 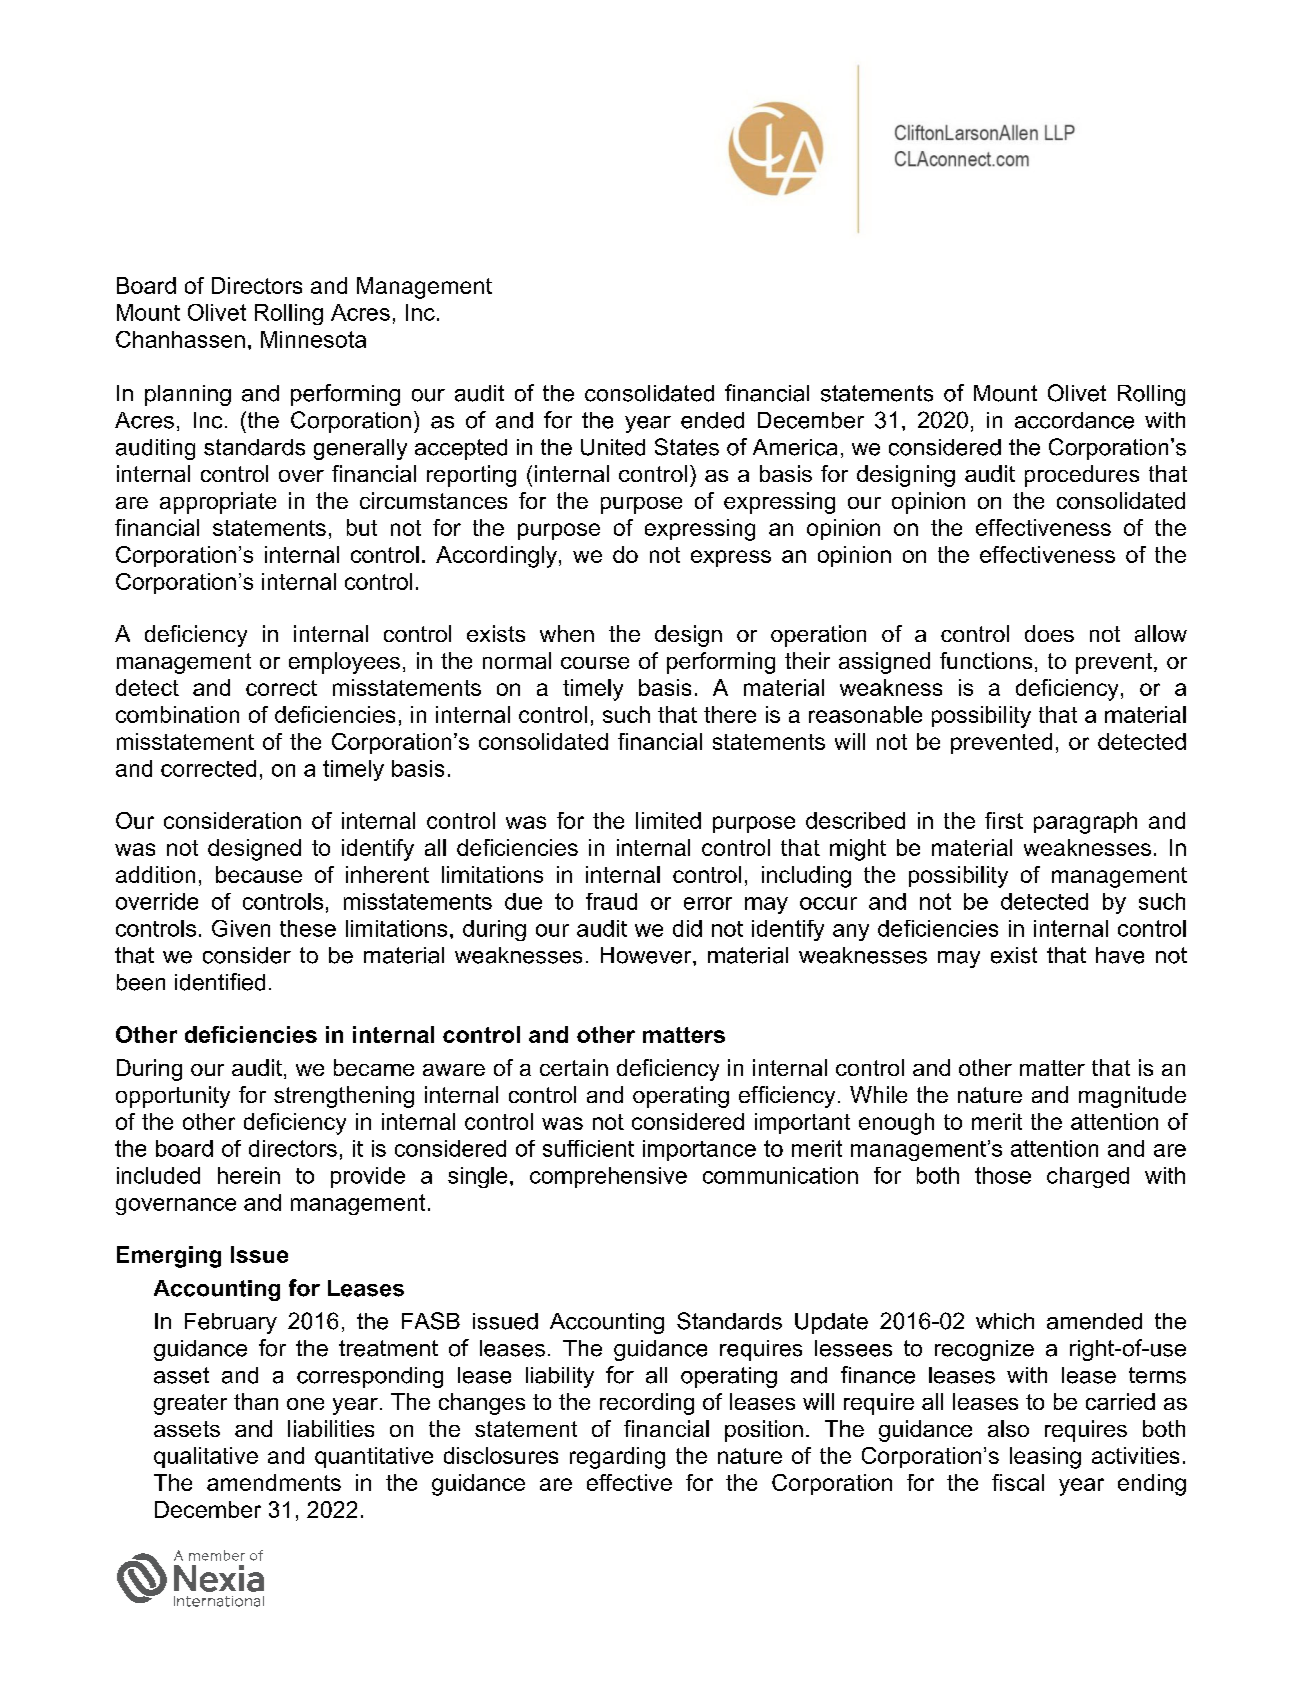 I want to click on accordance, so click(x=1074, y=420).
